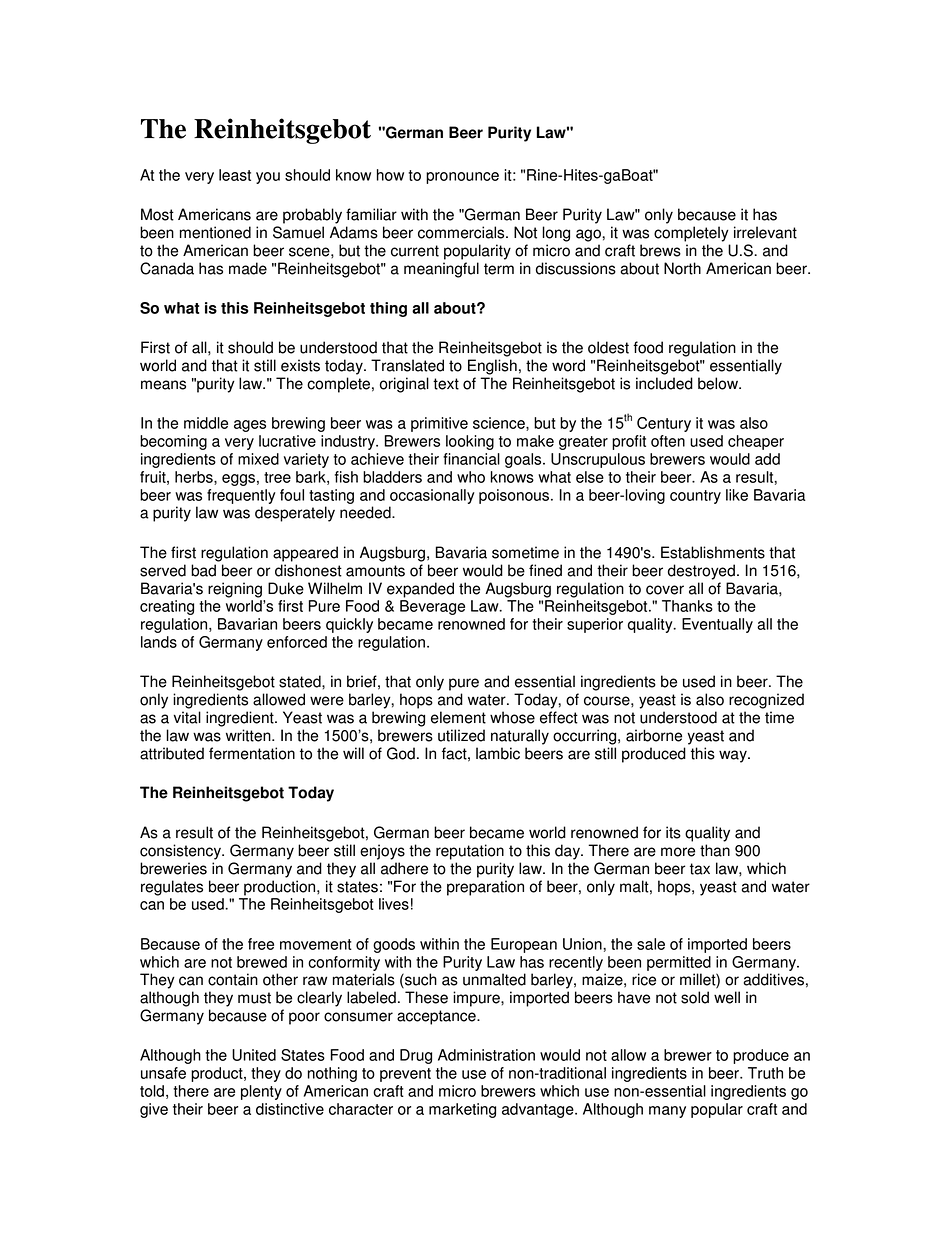 The image size is (952, 1233). Describe the element at coordinates (462, 1110) in the page. I see `marketing` at that location.
